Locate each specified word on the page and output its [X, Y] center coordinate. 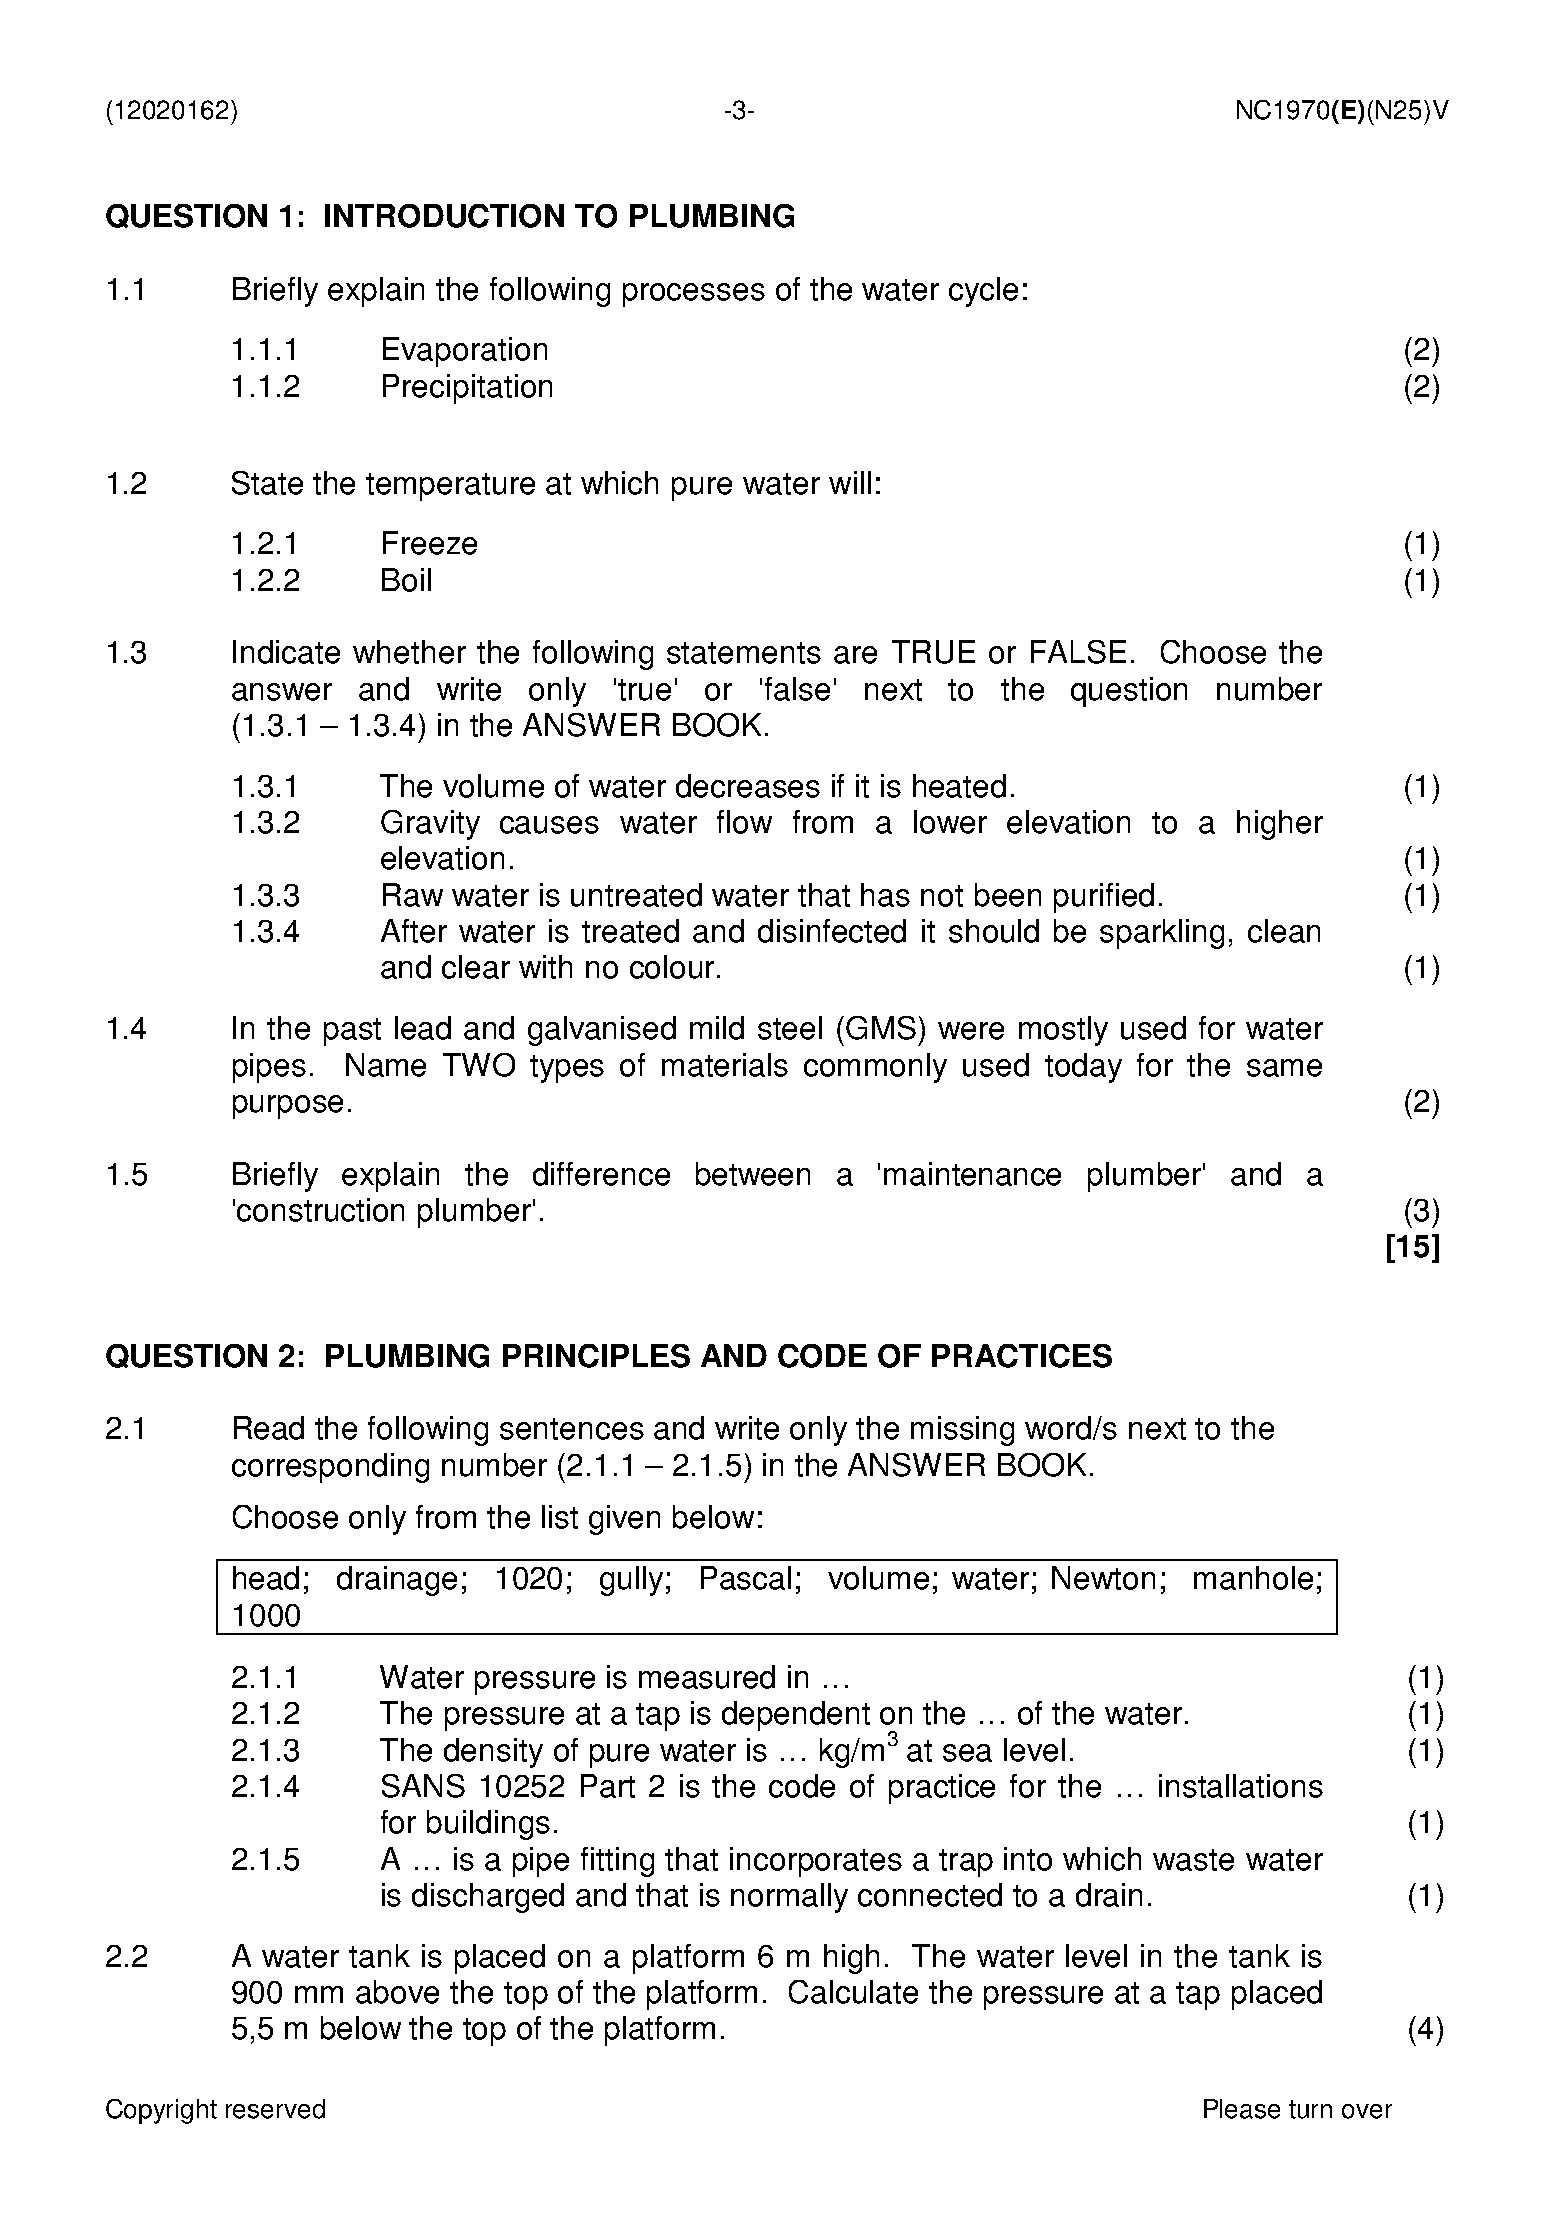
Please [1242, 2109]
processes [694, 295]
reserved [275, 2109]
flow [744, 822]
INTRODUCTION [444, 216]
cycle [983, 292]
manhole [1253, 1578]
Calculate [853, 1992]
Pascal [746, 1578]
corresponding [330, 1468]
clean [1284, 931]
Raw [413, 895]
